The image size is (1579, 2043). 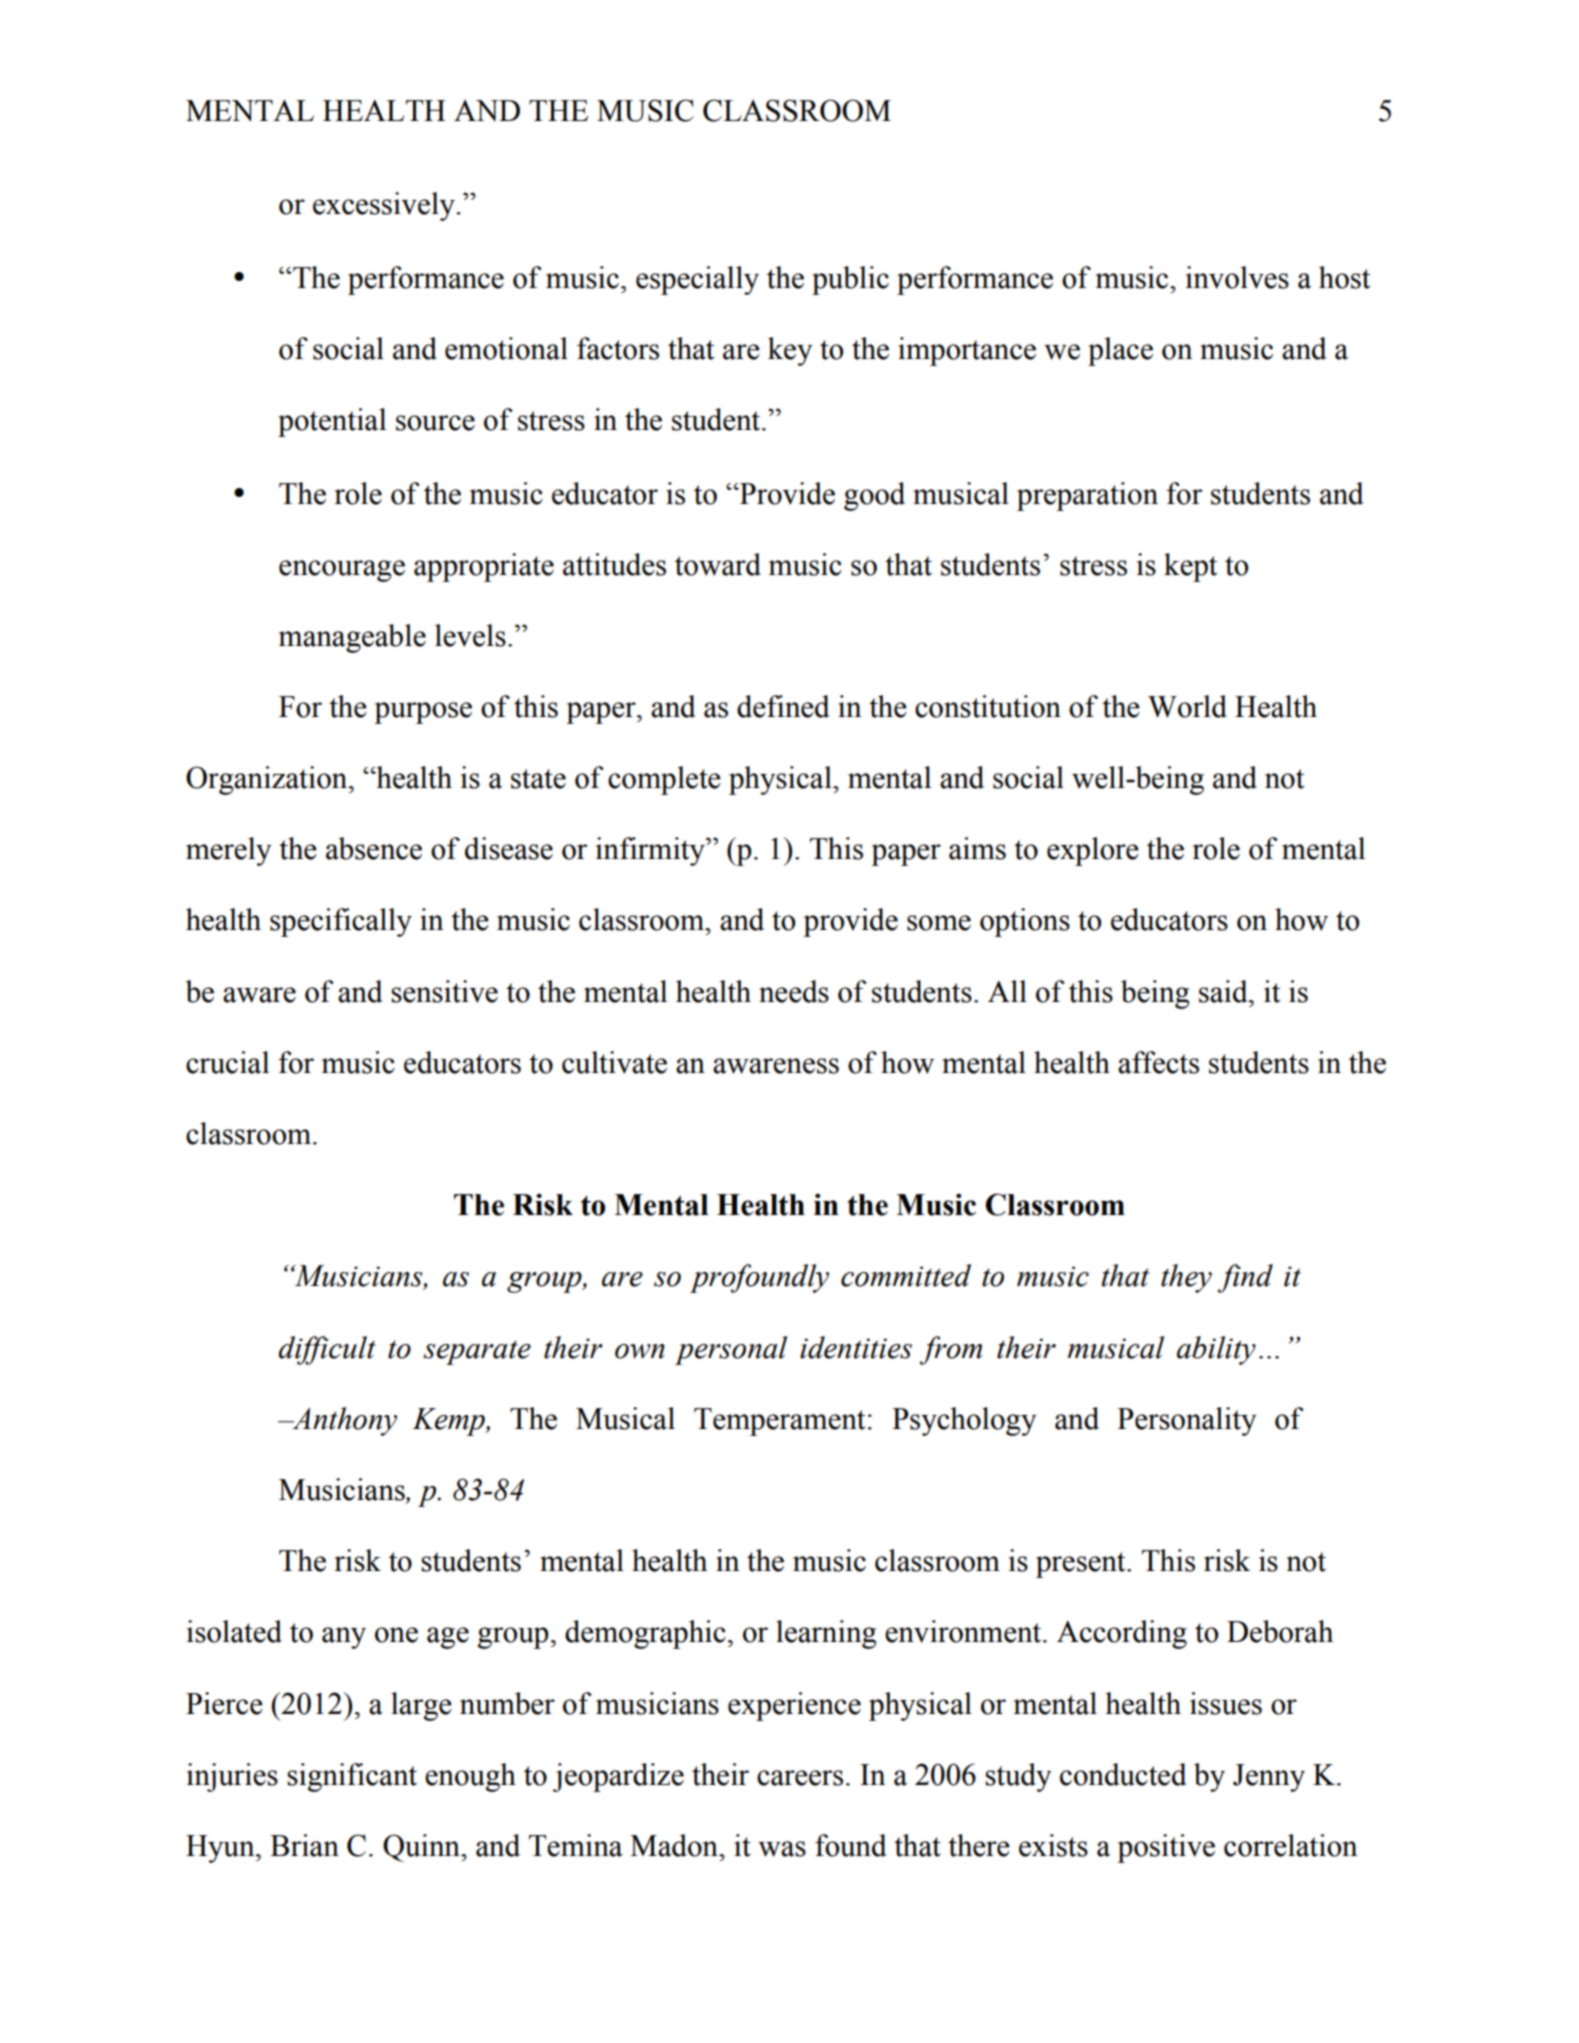 What do you see at coordinates (779, 1422) in the screenshot?
I see `Temperament` at bounding box center [779, 1422].
